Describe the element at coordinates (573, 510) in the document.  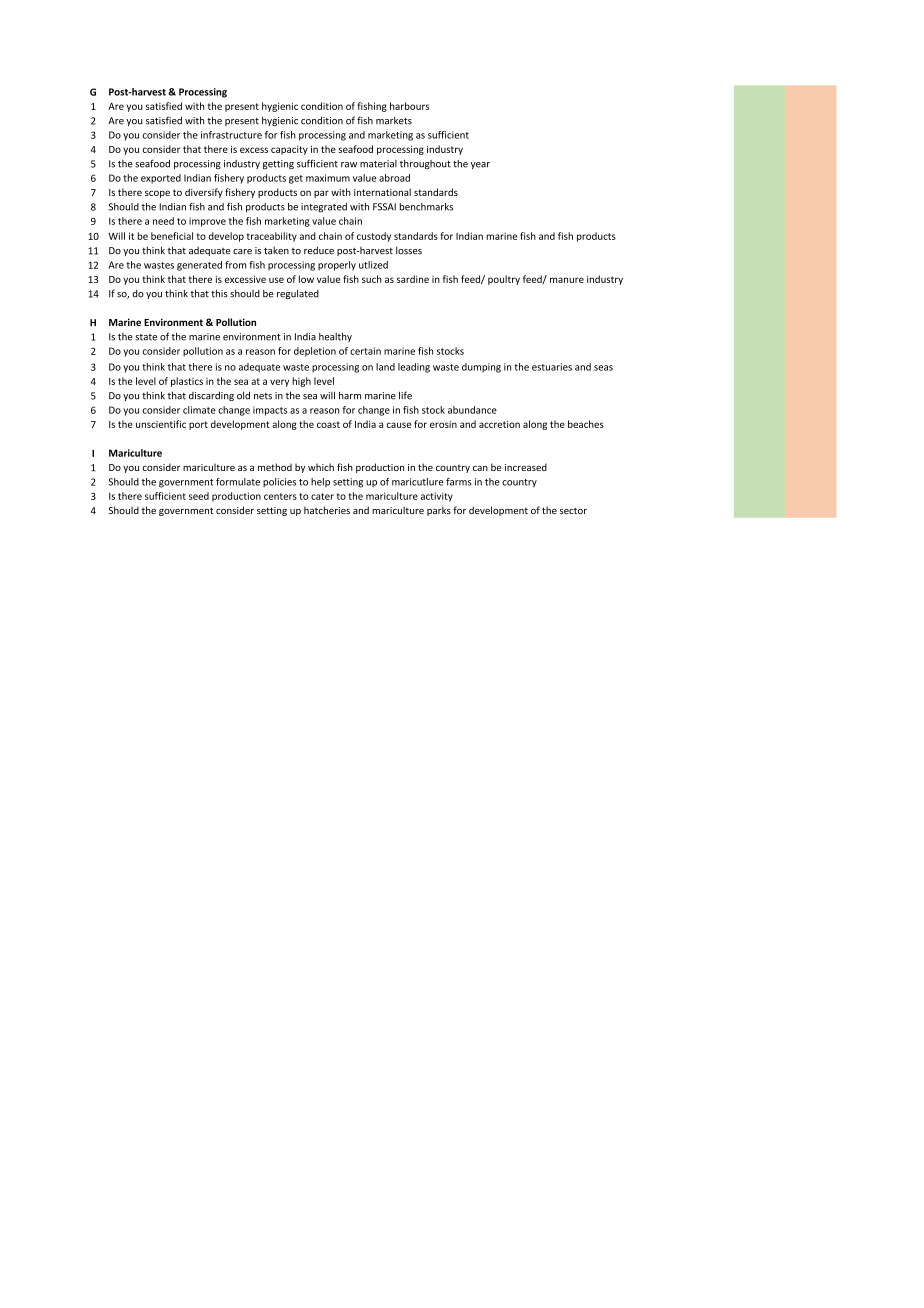
I see `sector` at that location.
